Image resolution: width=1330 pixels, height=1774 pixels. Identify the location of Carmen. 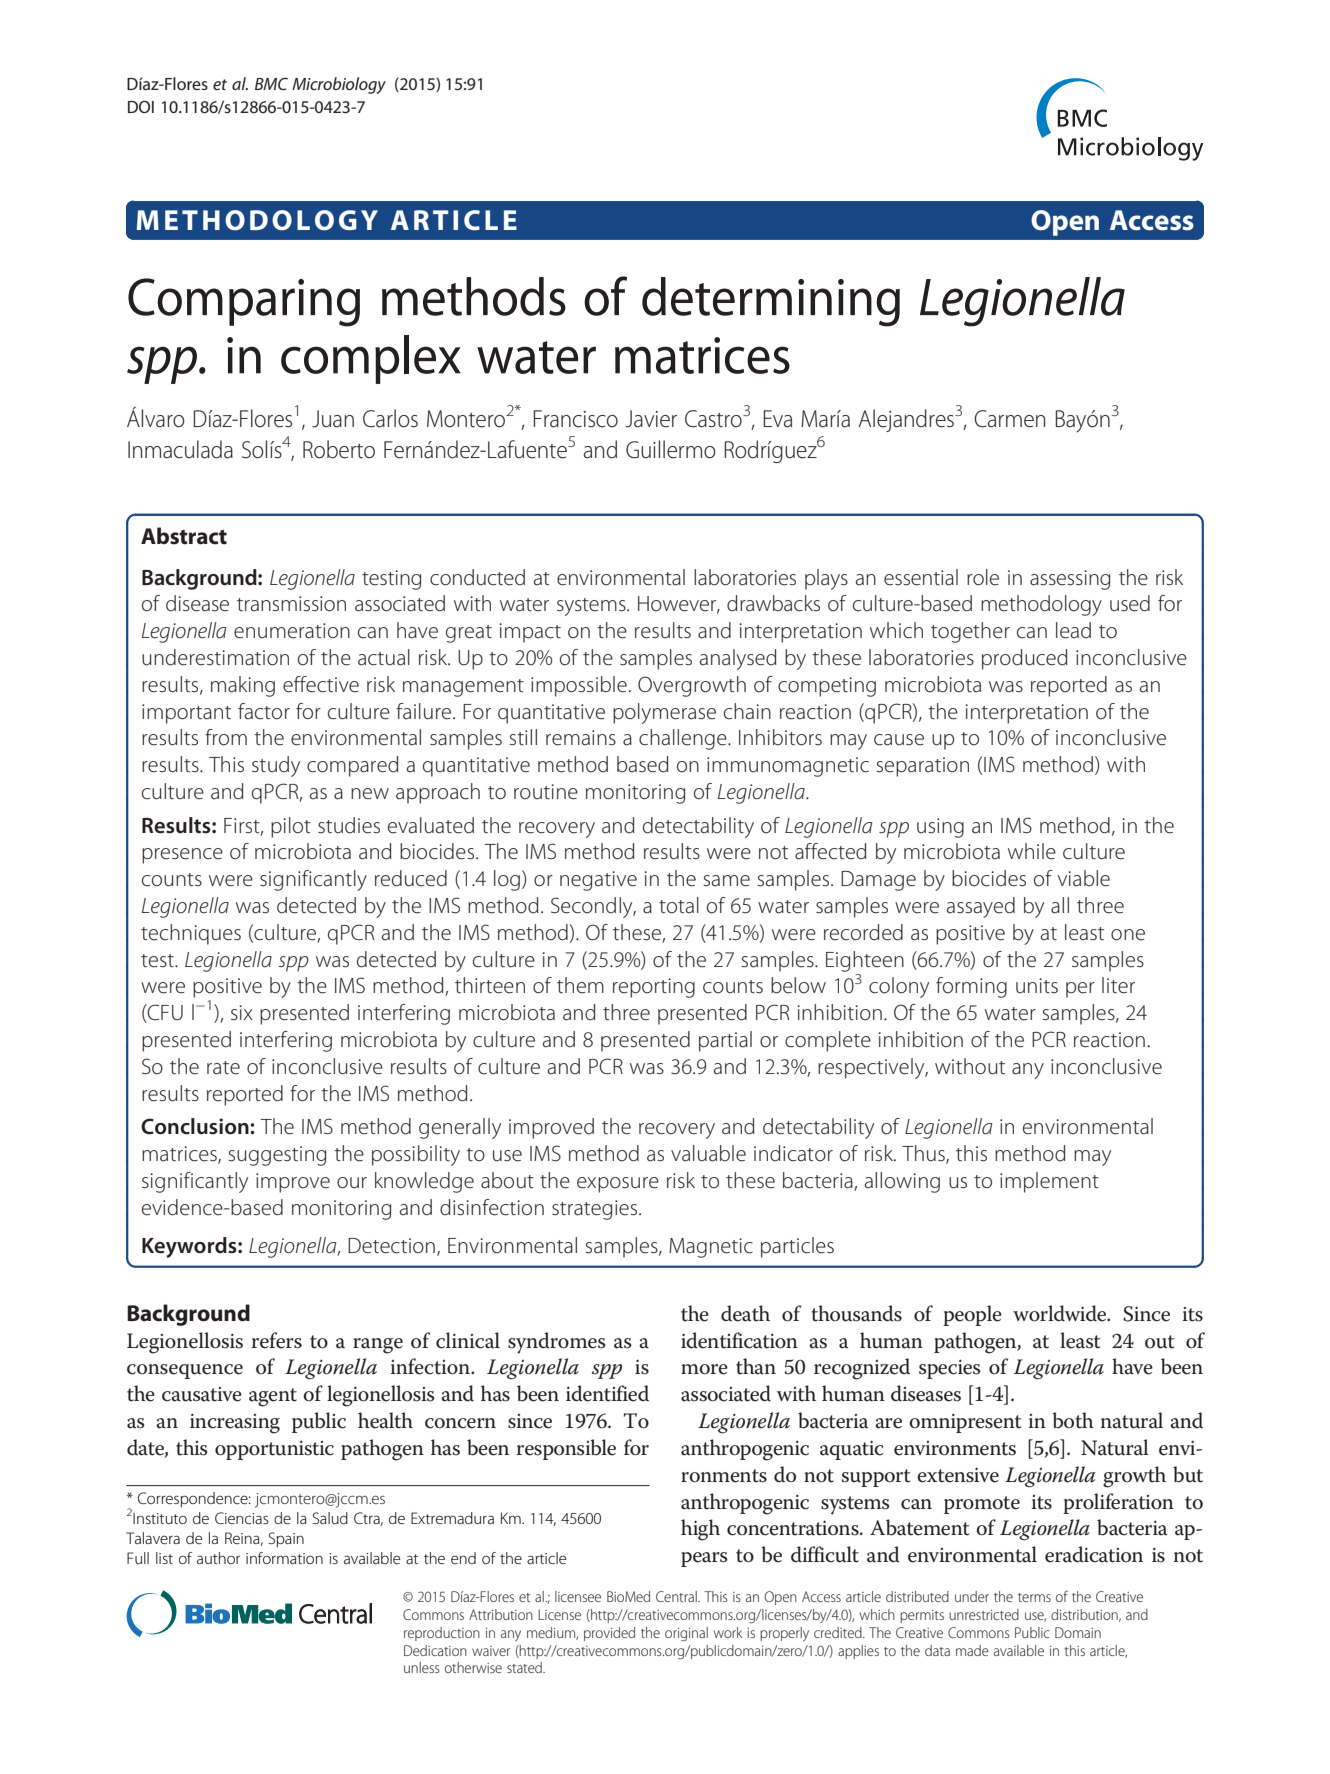
(1009, 419).
